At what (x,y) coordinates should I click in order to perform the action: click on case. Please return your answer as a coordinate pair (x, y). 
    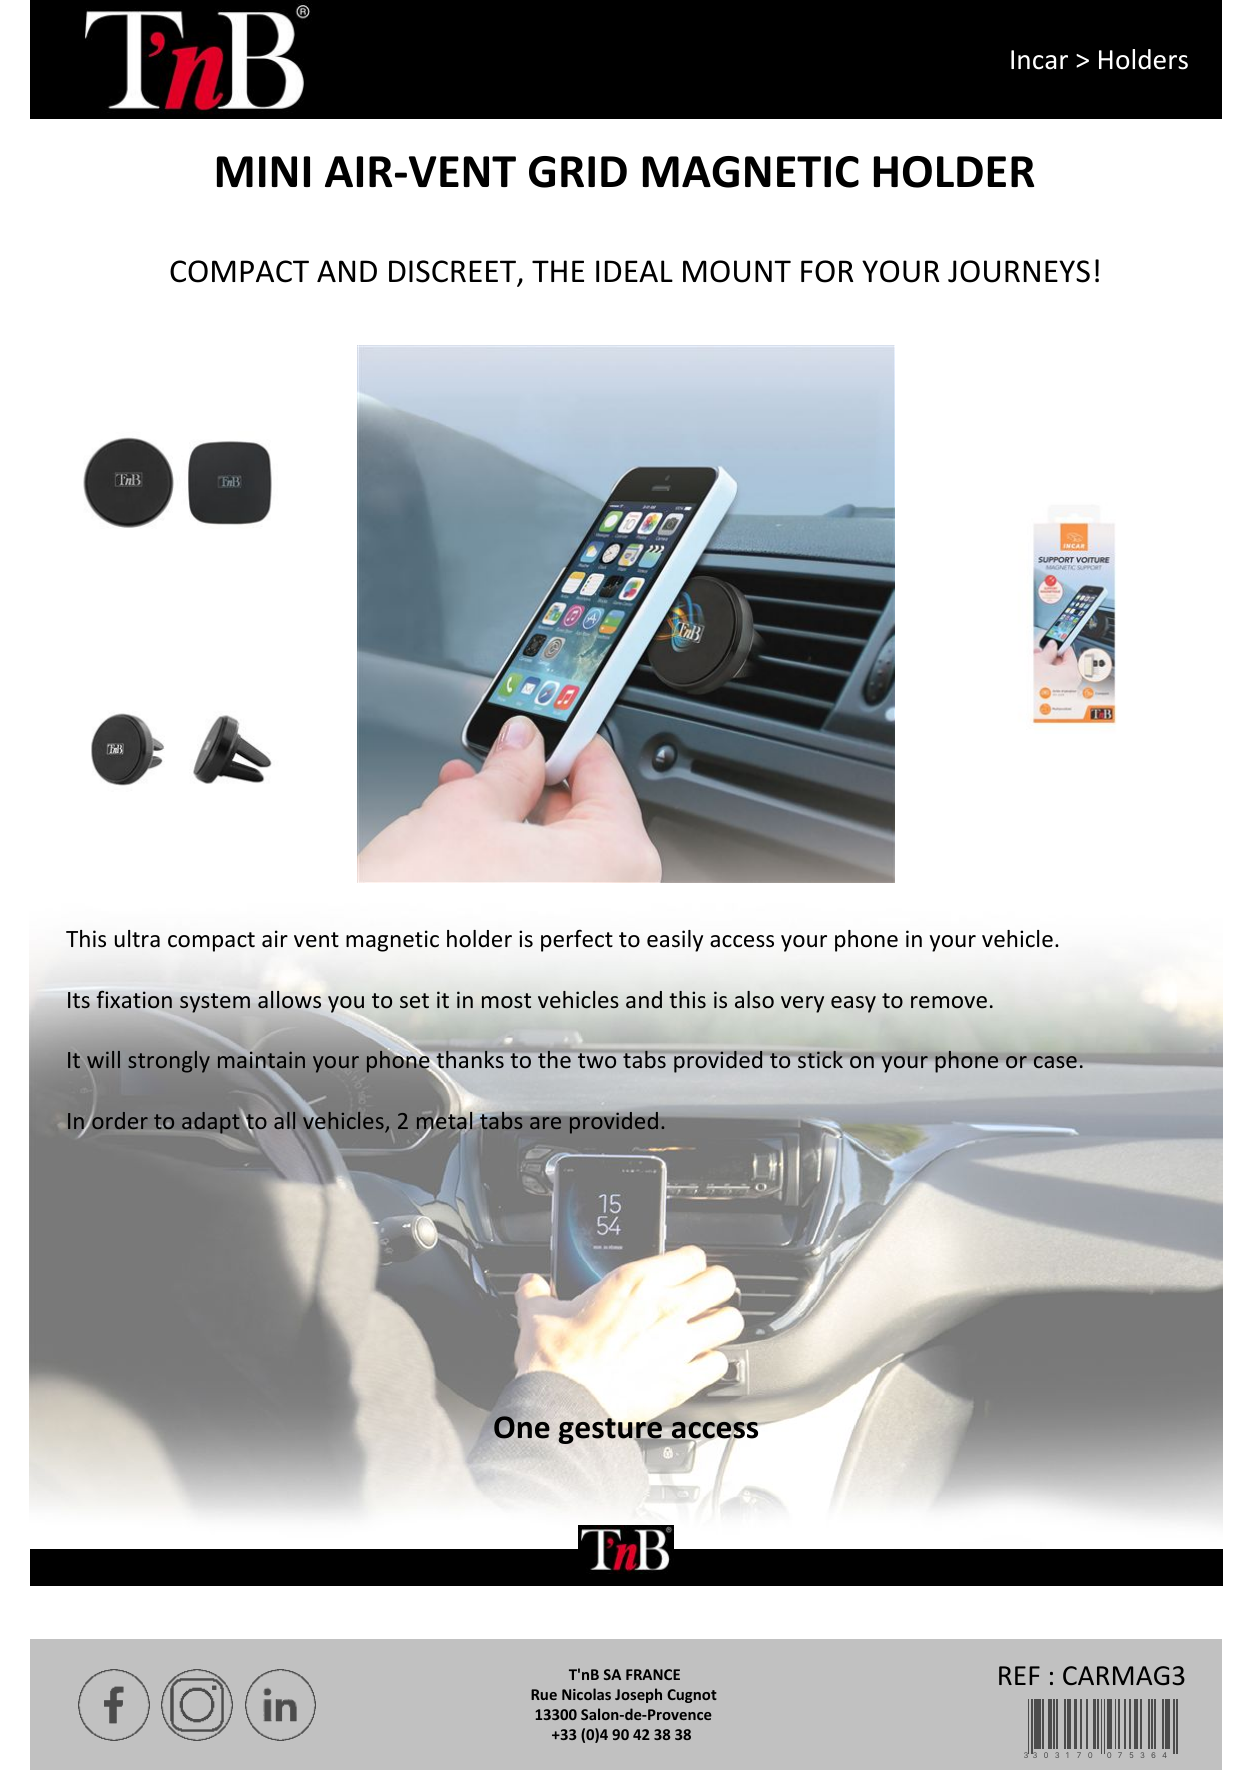
    Looking at the image, I should click on (1055, 1062).
